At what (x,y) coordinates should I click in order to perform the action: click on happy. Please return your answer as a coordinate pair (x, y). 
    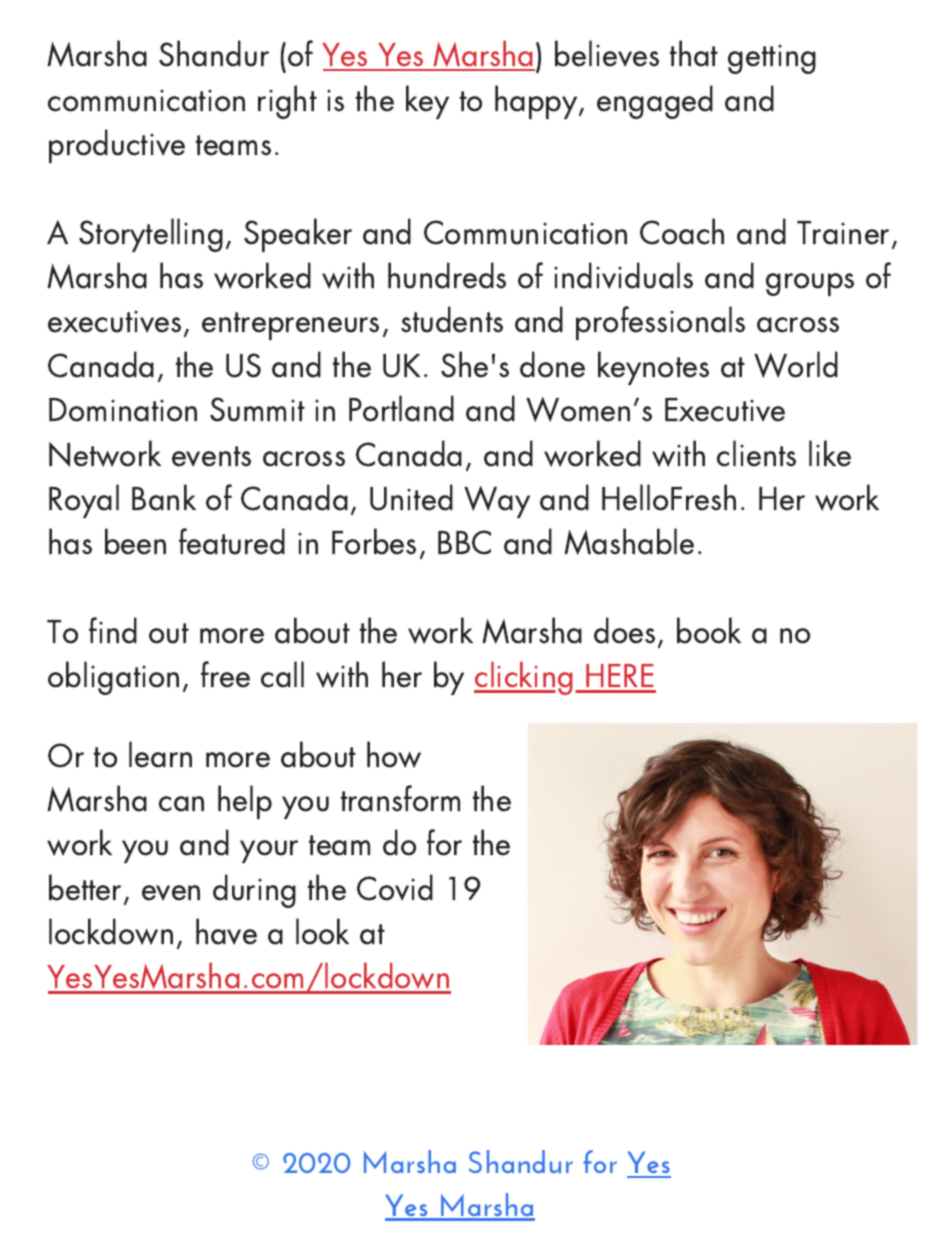
    Looking at the image, I should click on (537, 102).
